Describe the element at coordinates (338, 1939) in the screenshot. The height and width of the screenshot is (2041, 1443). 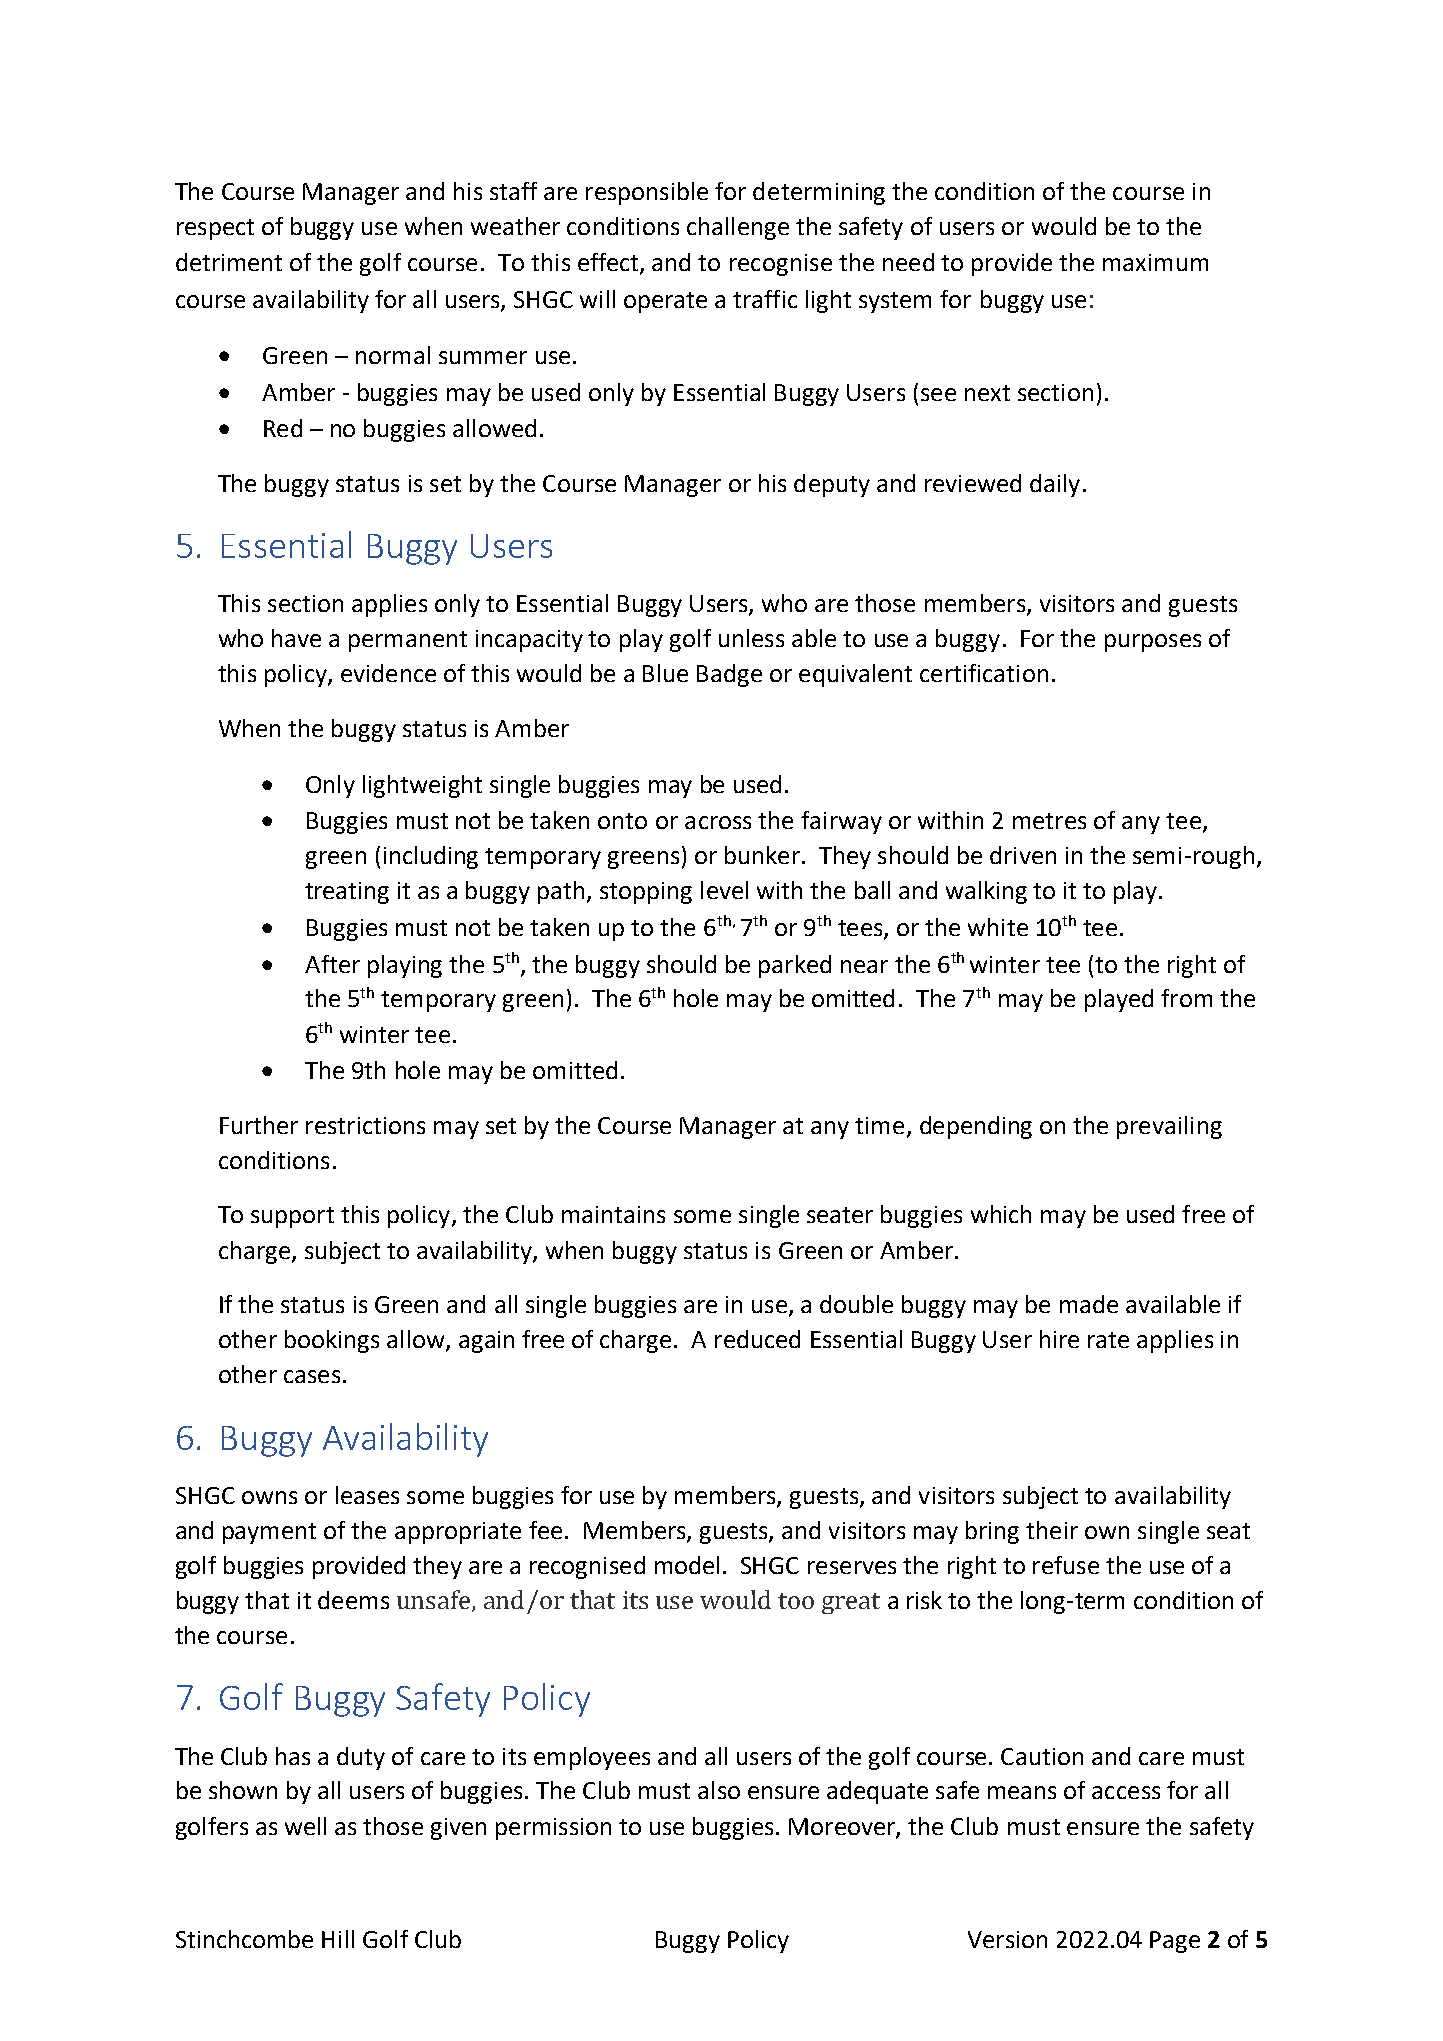
I see `Hill` at that location.
